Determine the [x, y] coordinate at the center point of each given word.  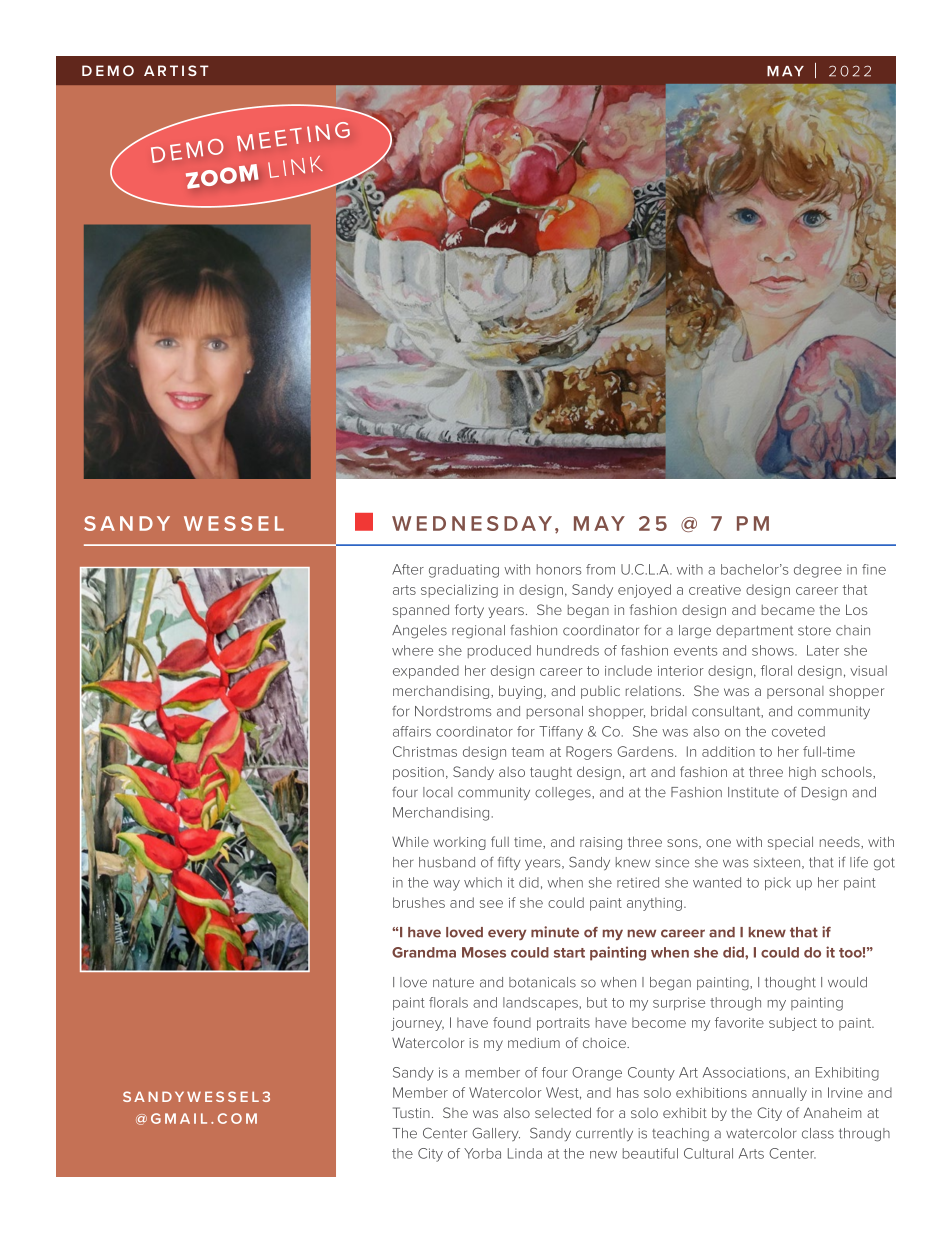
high [802, 773]
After [408, 569]
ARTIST [176, 70]
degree [818, 571]
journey [417, 1024]
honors [559, 569]
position [418, 773]
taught [551, 773]
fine [874, 569]
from [600, 569]
